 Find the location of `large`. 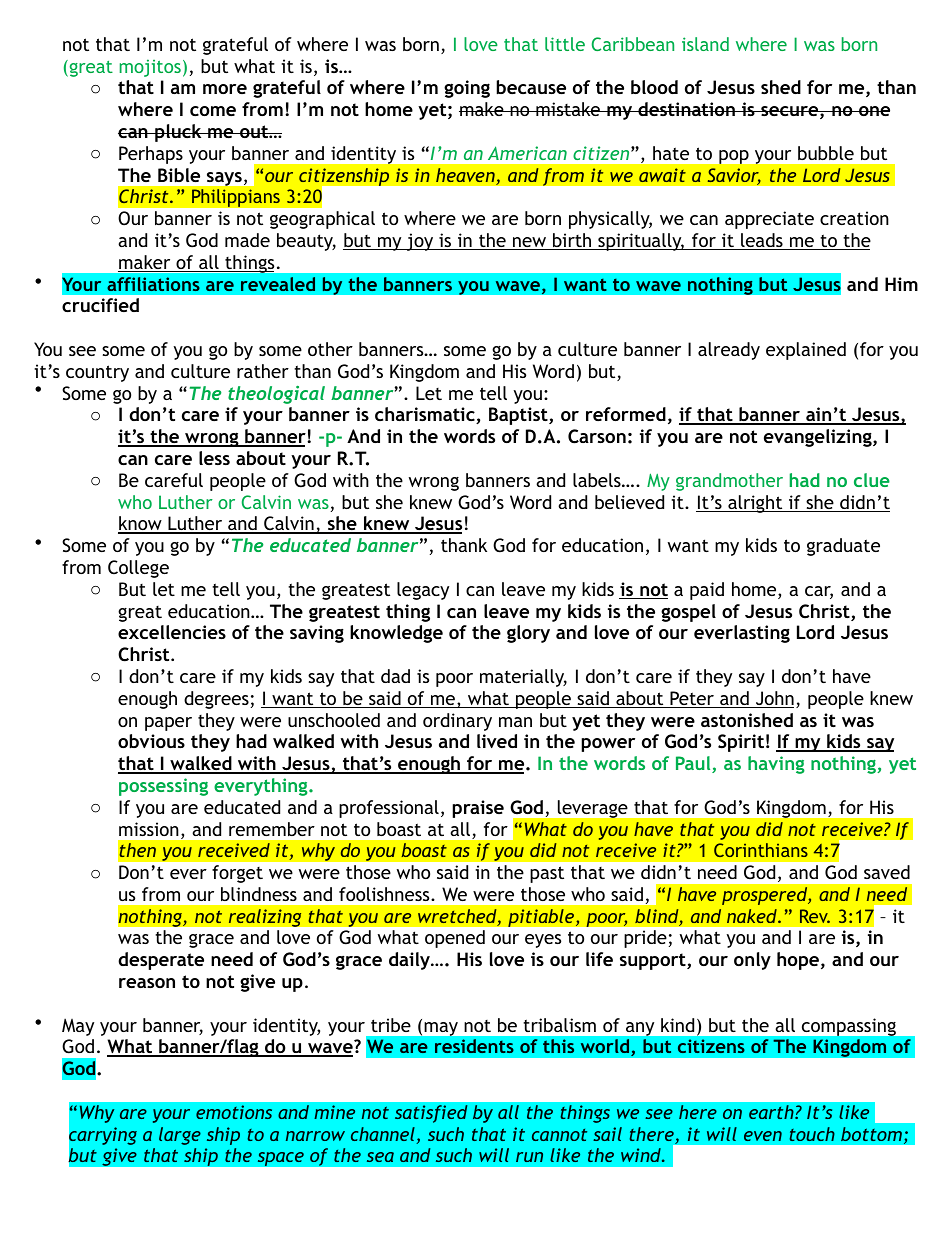

large is located at coordinates (180, 1136).
